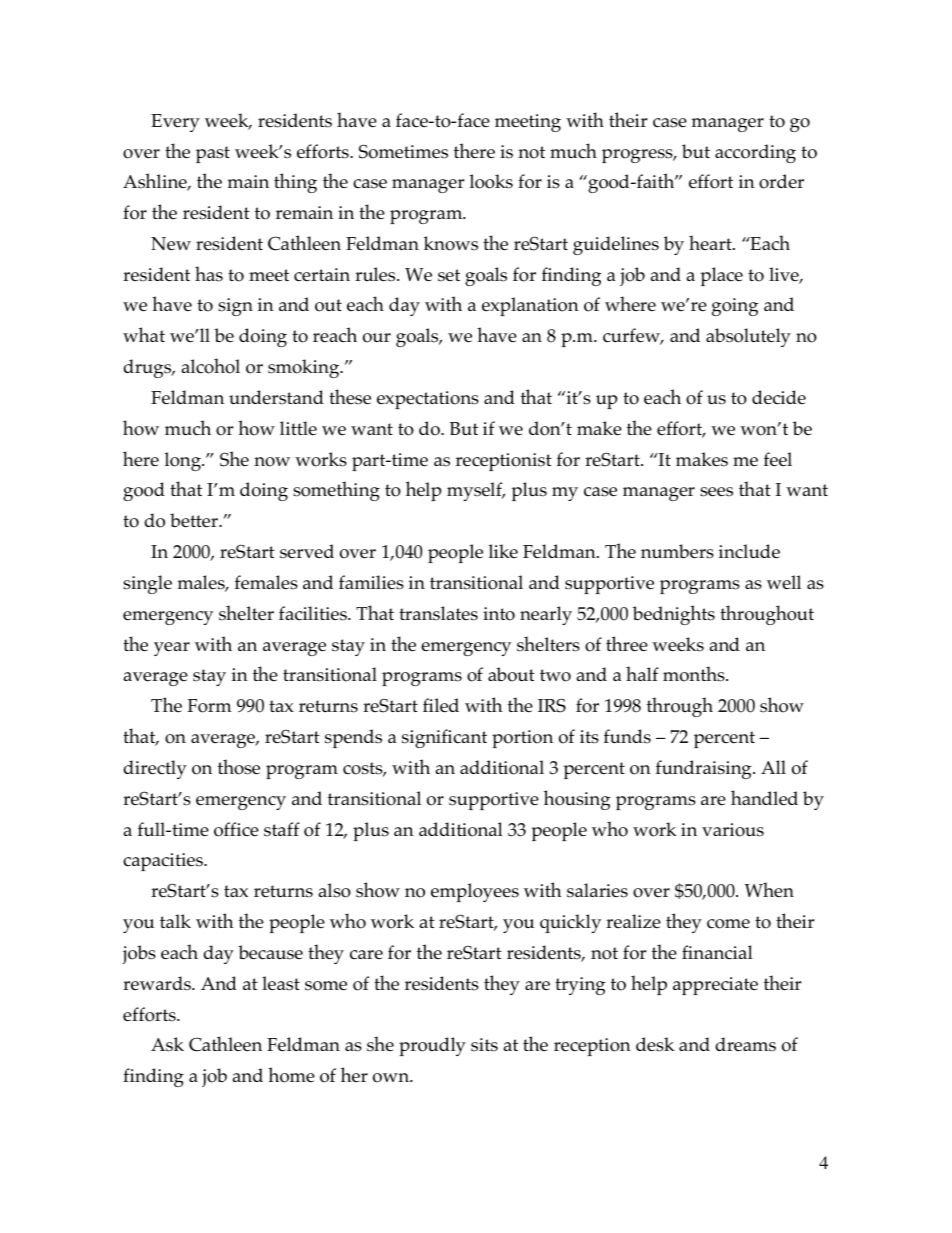 Image resolution: width=952 pixels, height=1233 pixels. What do you see at coordinates (491, 181) in the screenshot?
I see `looks` at bounding box center [491, 181].
